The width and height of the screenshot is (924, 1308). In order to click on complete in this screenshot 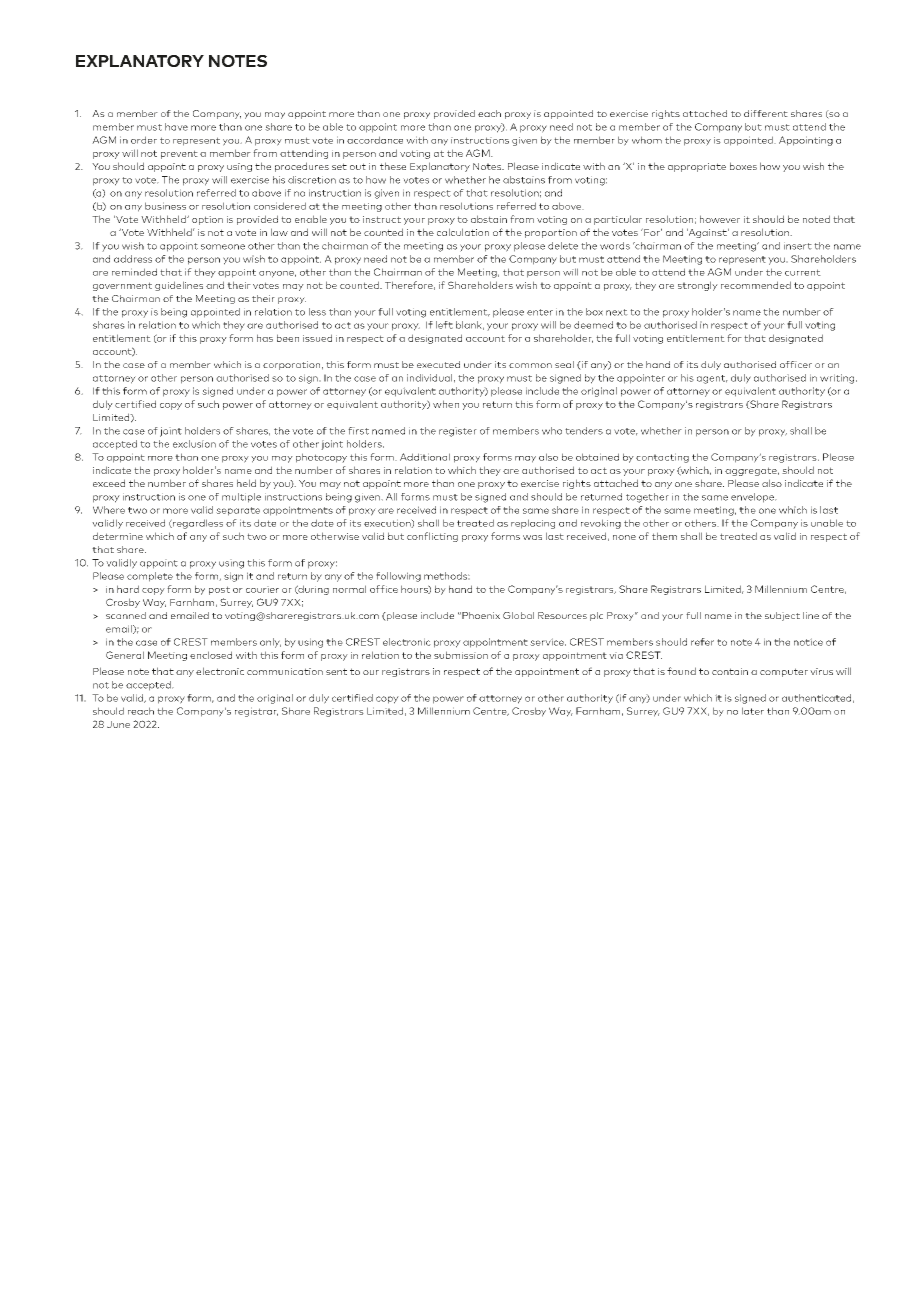, I will do `click(150, 577)`.
